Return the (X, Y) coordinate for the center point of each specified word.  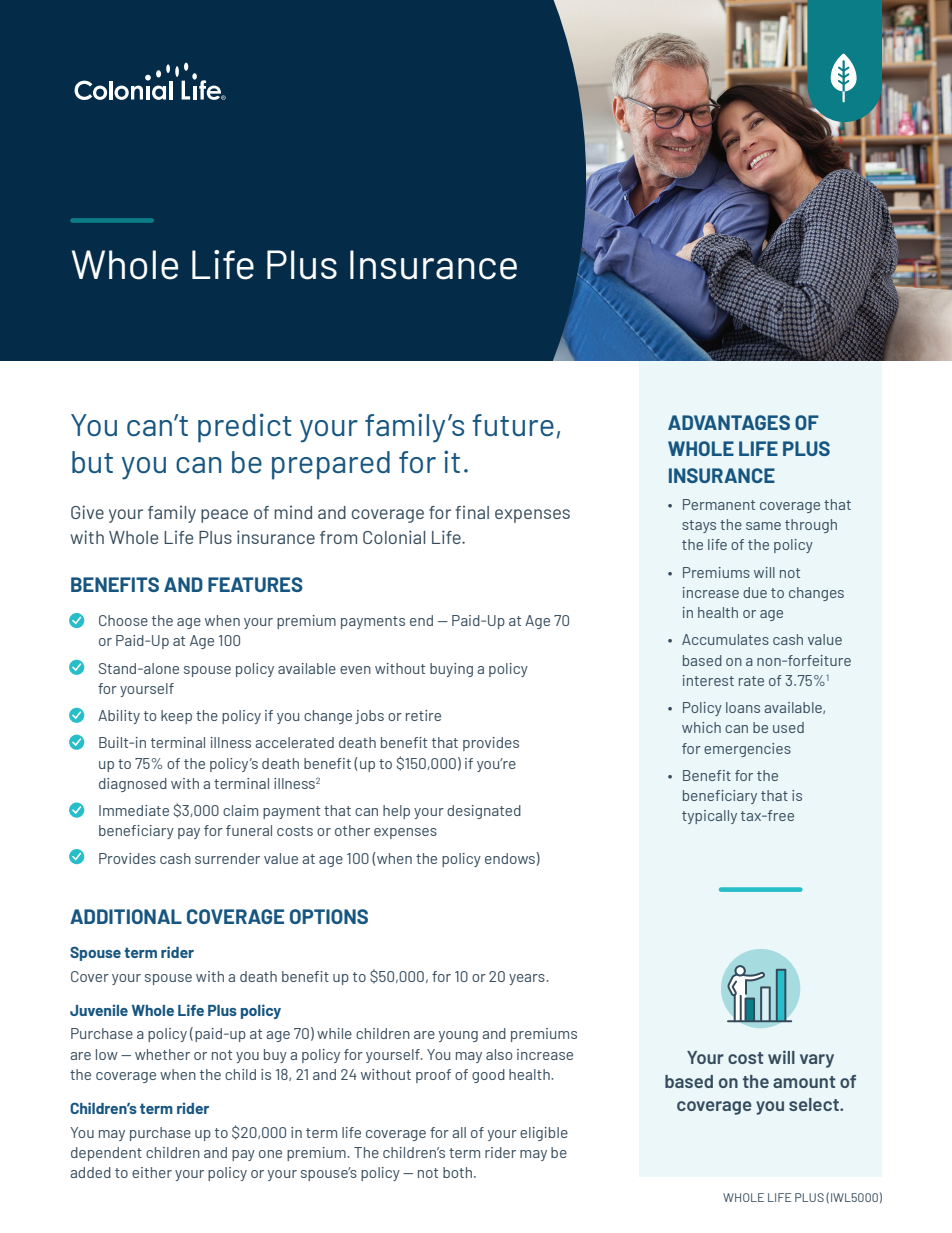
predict (245, 428)
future (513, 425)
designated (484, 812)
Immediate (134, 810)
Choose (123, 620)
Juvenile (99, 1010)
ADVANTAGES (729, 422)
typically (709, 817)
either (152, 1172)
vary (817, 1061)
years (528, 979)
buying (451, 670)
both (459, 1172)
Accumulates (725, 639)
